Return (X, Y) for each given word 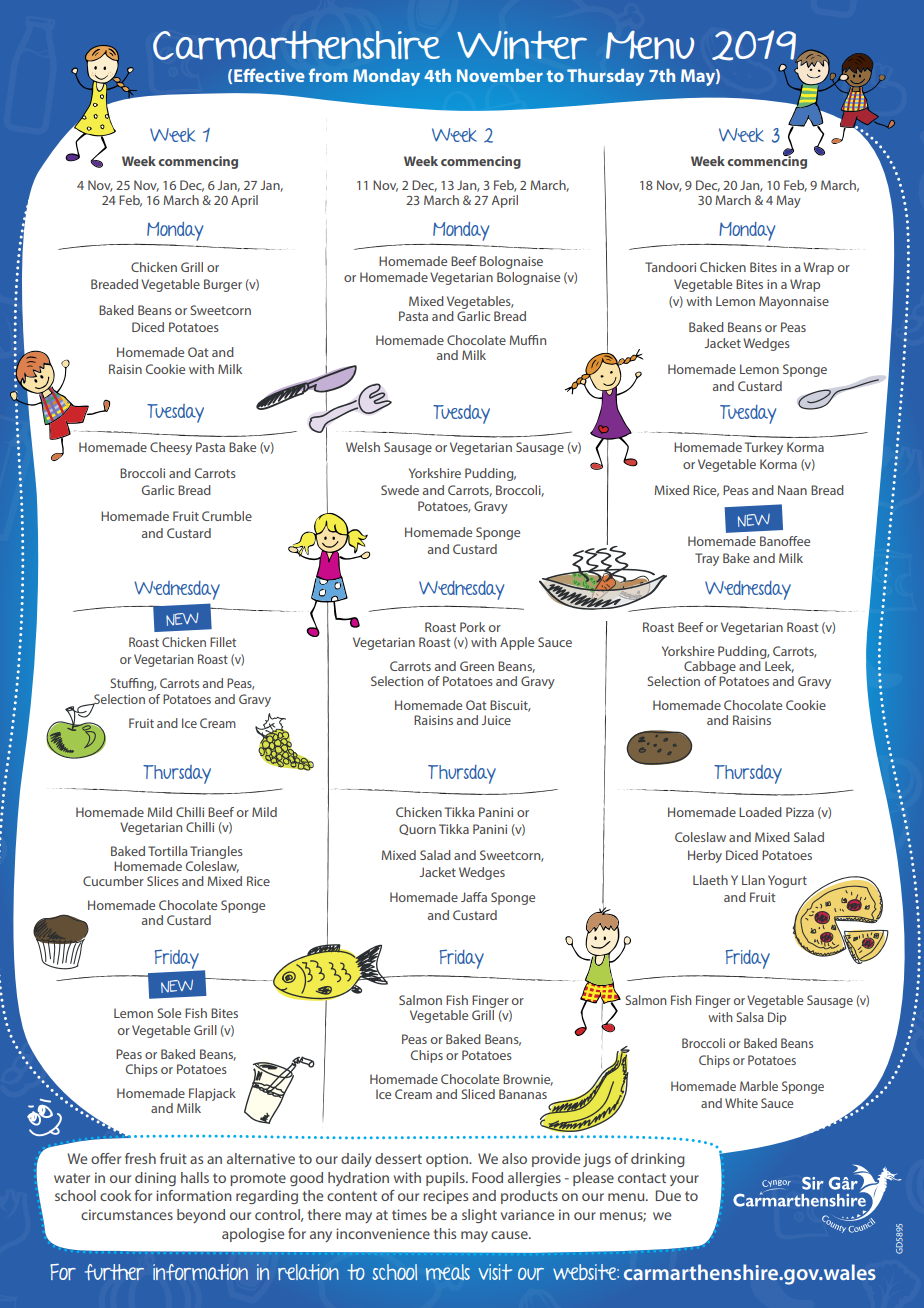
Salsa (750, 1017)
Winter (522, 45)
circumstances (127, 1214)
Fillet (223, 642)
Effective (269, 75)
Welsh (363, 447)
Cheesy (171, 448)
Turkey (764, 448)
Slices (163, 881)
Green (477, 666)
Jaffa (474, 897)
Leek (779, 667)
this (445, 1233)
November (500, 75)
